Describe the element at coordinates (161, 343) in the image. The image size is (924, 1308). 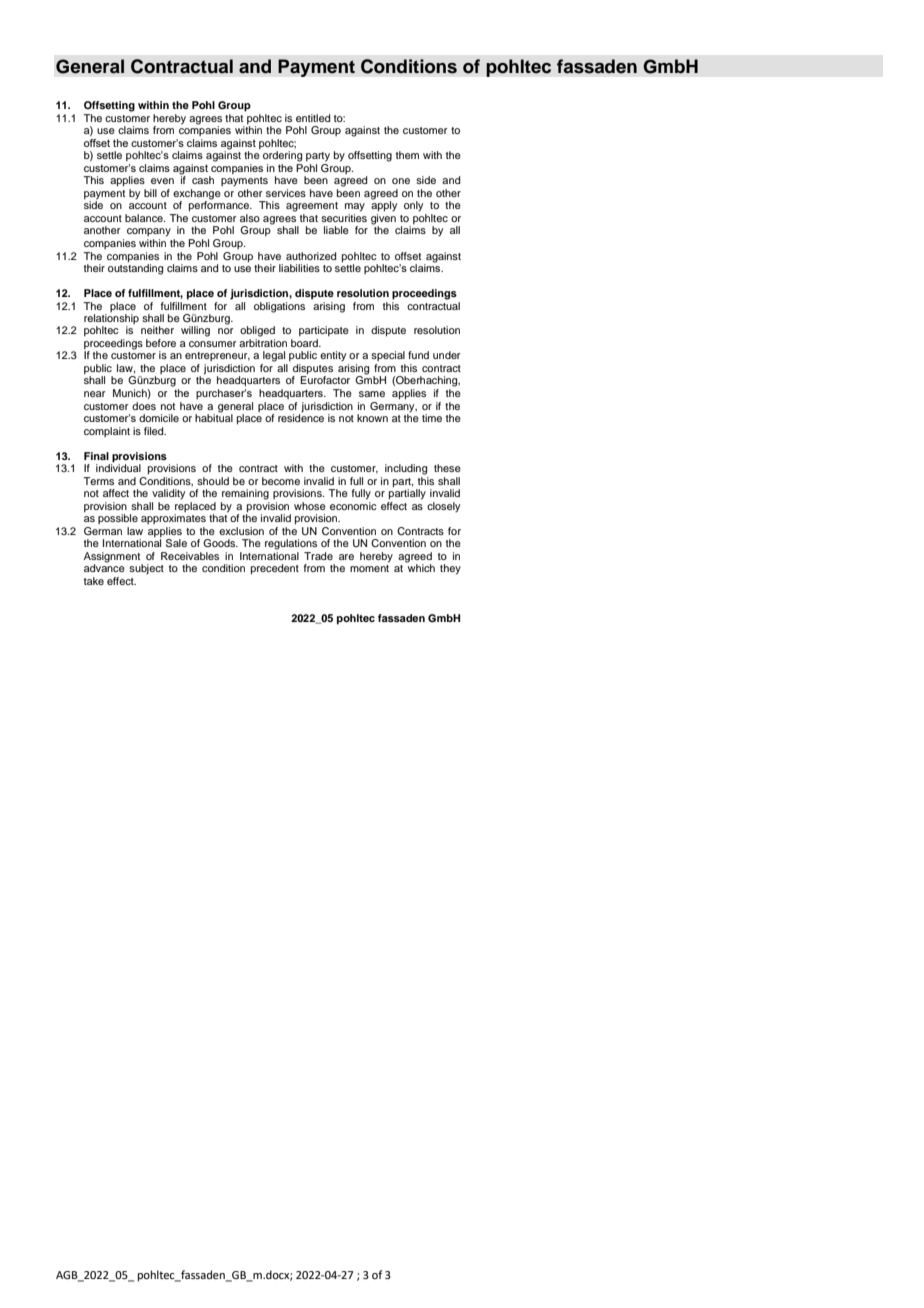
I see `before` at that location.
